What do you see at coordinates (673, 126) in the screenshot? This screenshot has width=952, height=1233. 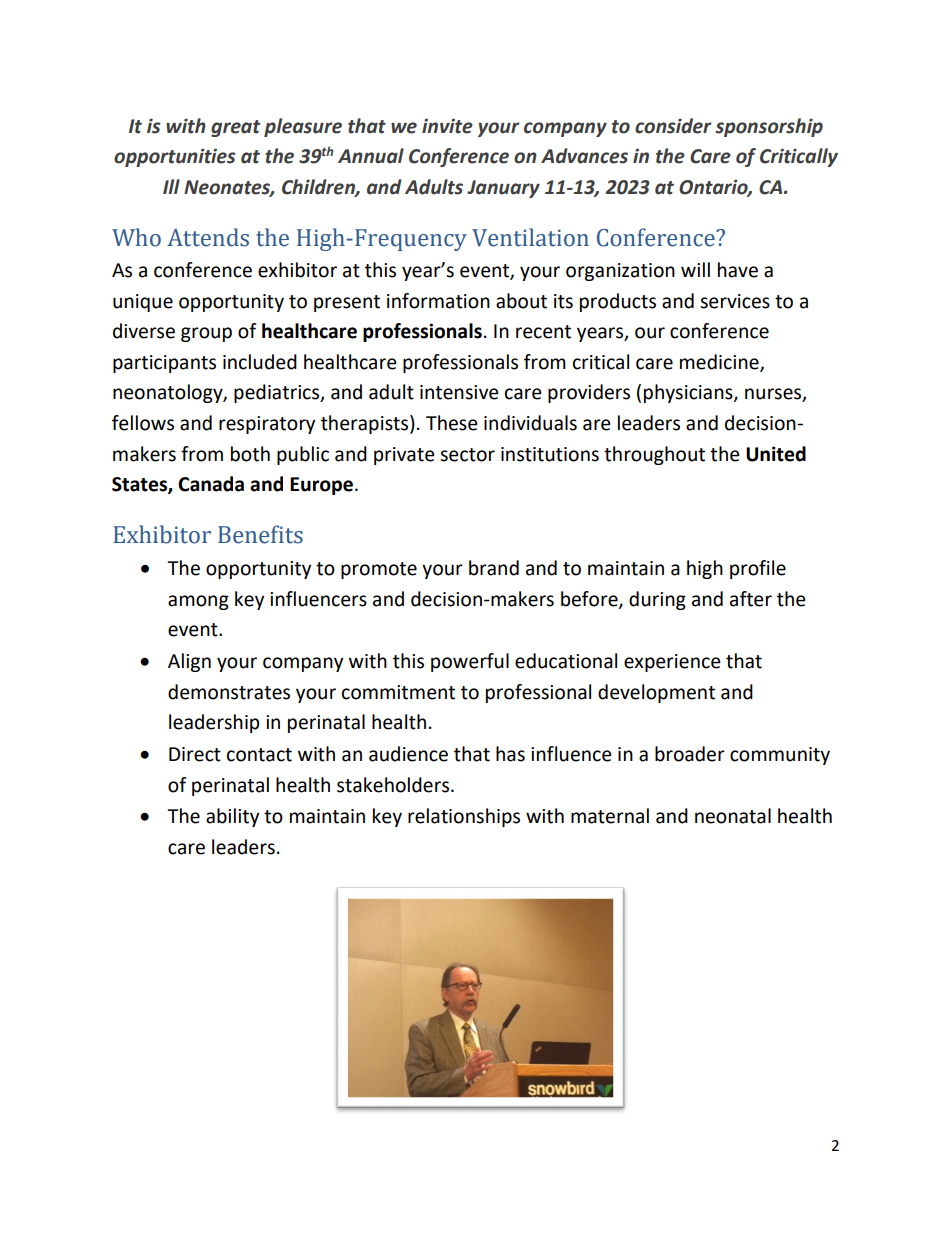 I see `consider` at bounding box center [673, 126].
